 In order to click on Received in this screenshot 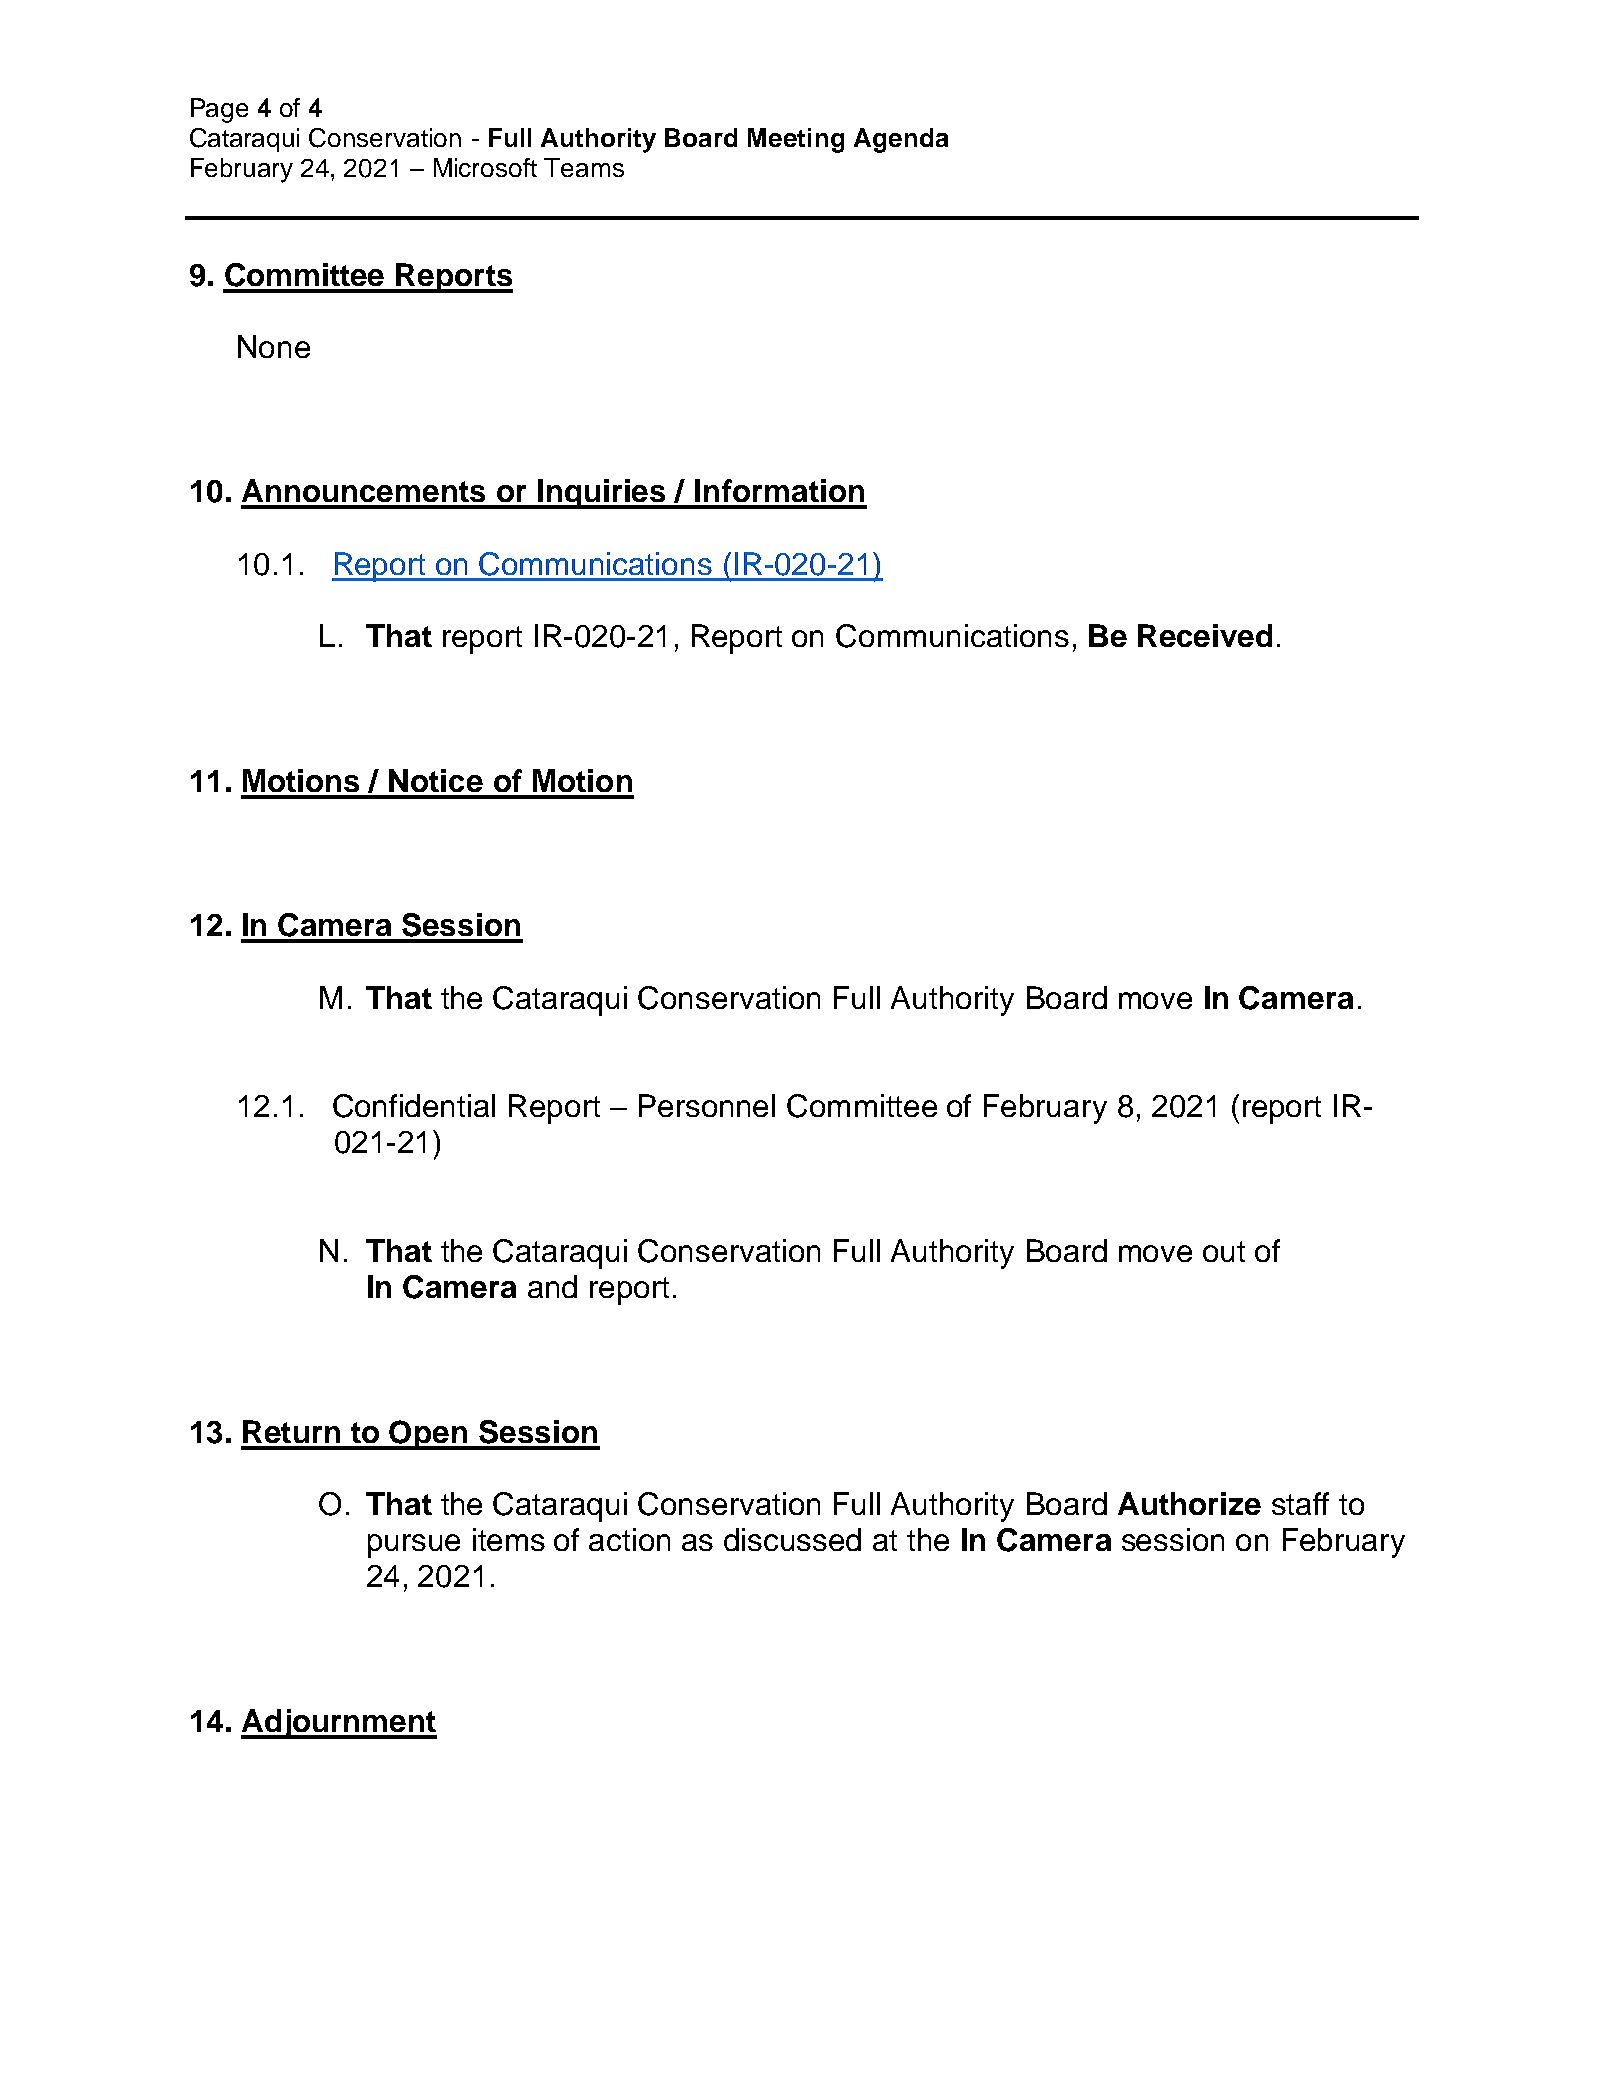, I will do `click(1205, 635)`.
